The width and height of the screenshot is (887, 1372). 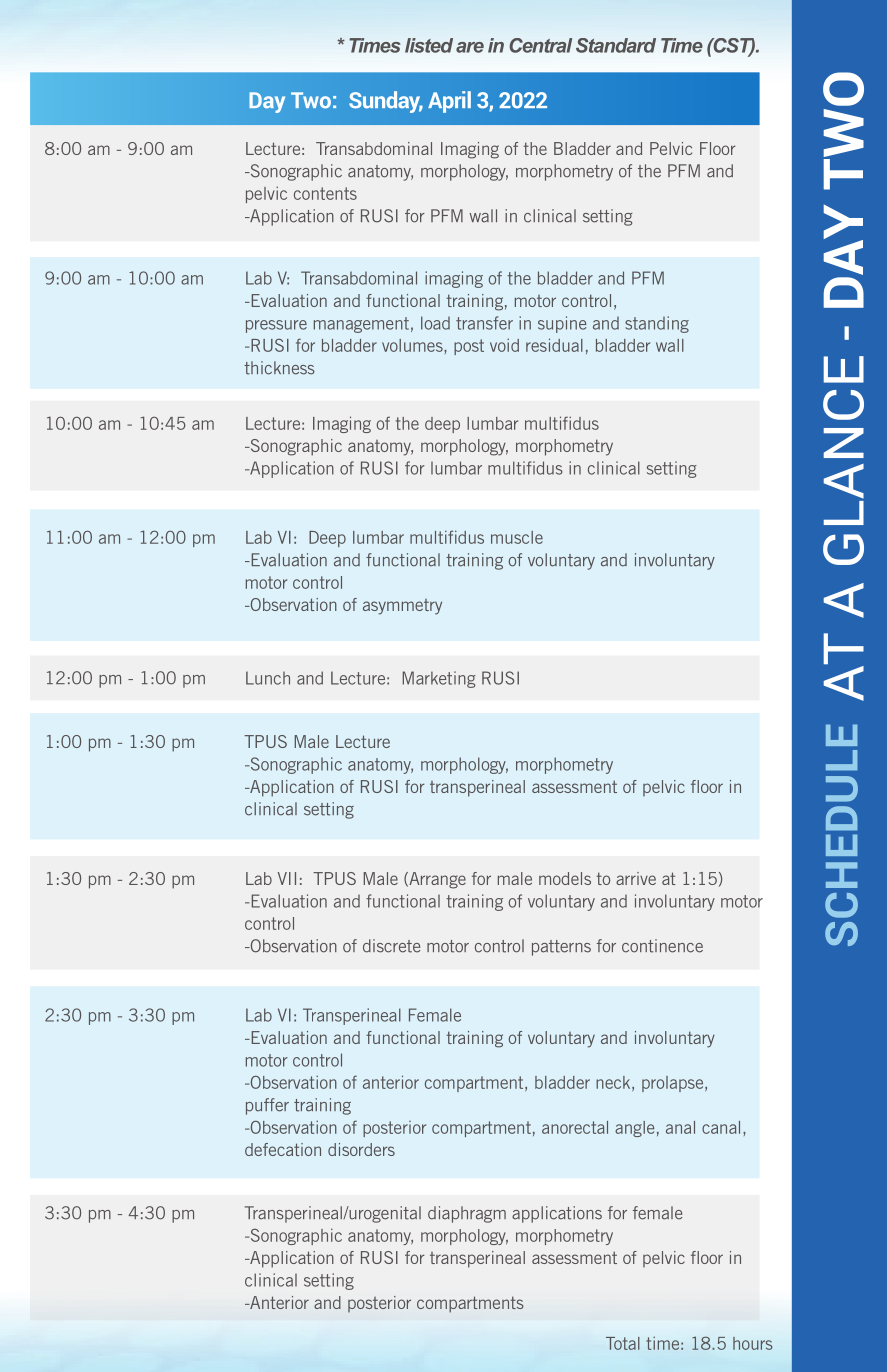 I want to click on thickness, so click(x=279, y=368).
